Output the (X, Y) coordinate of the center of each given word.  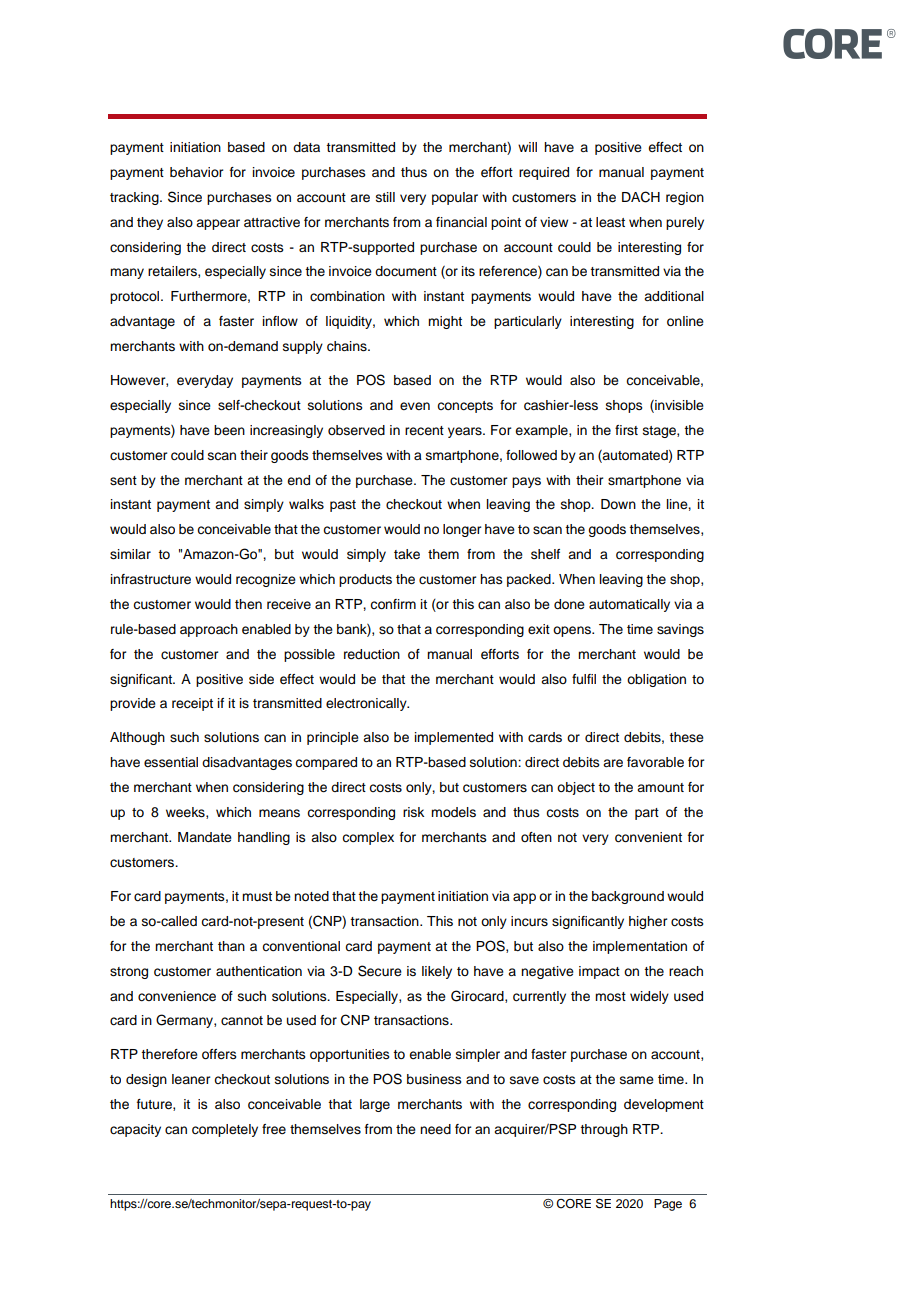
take (407, 554)
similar (130, 554)
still (385, 197)
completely (225, 1130)
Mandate (205, 837)
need (435, 1129)
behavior (196, 172)
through (604, 1130)
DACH (641, 197)
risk (413, 812)
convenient (648, 837)
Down (618, 504)
